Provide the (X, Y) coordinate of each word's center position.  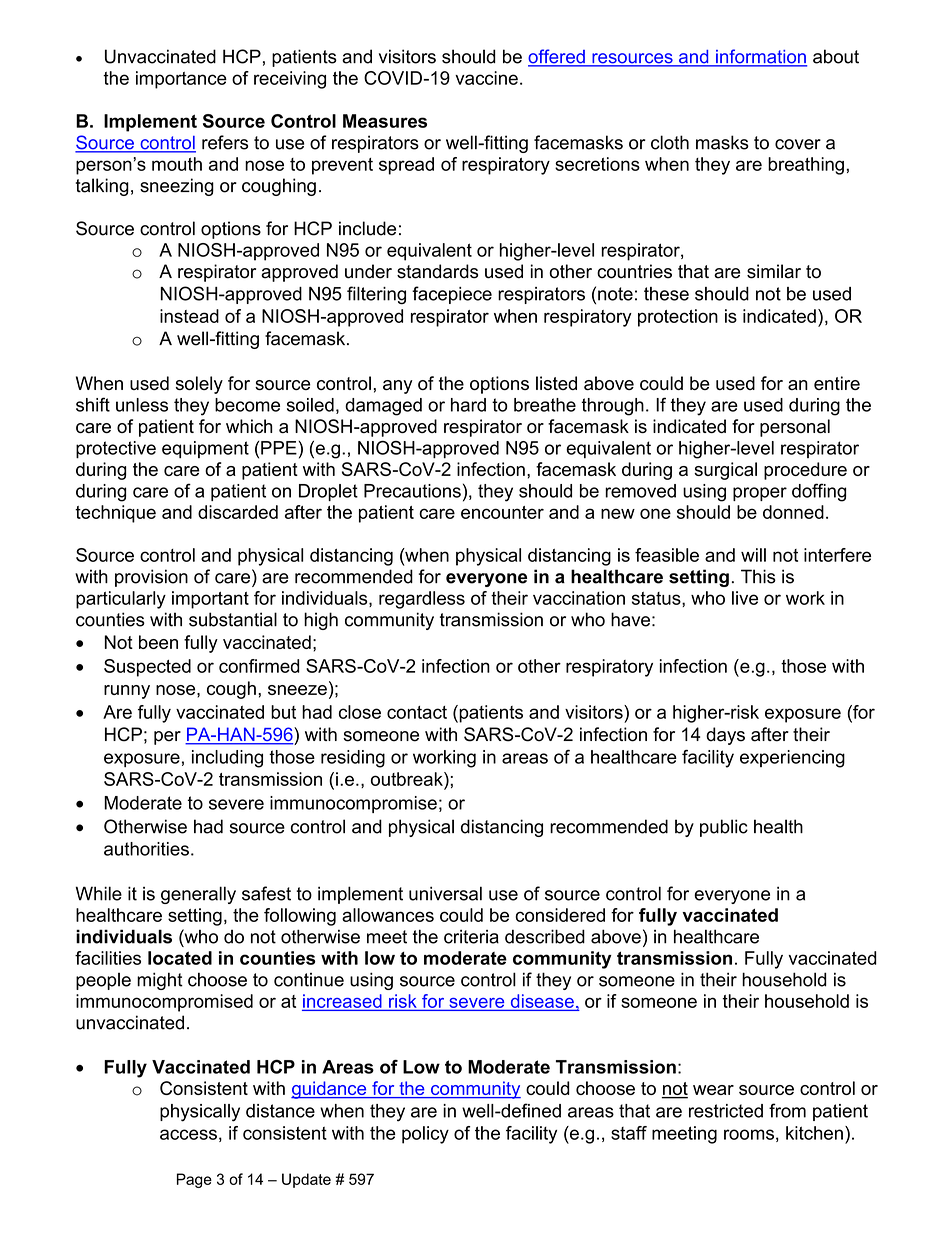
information (760, 57)
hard (468, 405)
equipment (205, 449)
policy (425, 1135)
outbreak (408, 779)
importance (181, 80)
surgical (725, 471)
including (227, 759)
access (188, 1134)
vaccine (486, 78)
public (724, 828)
